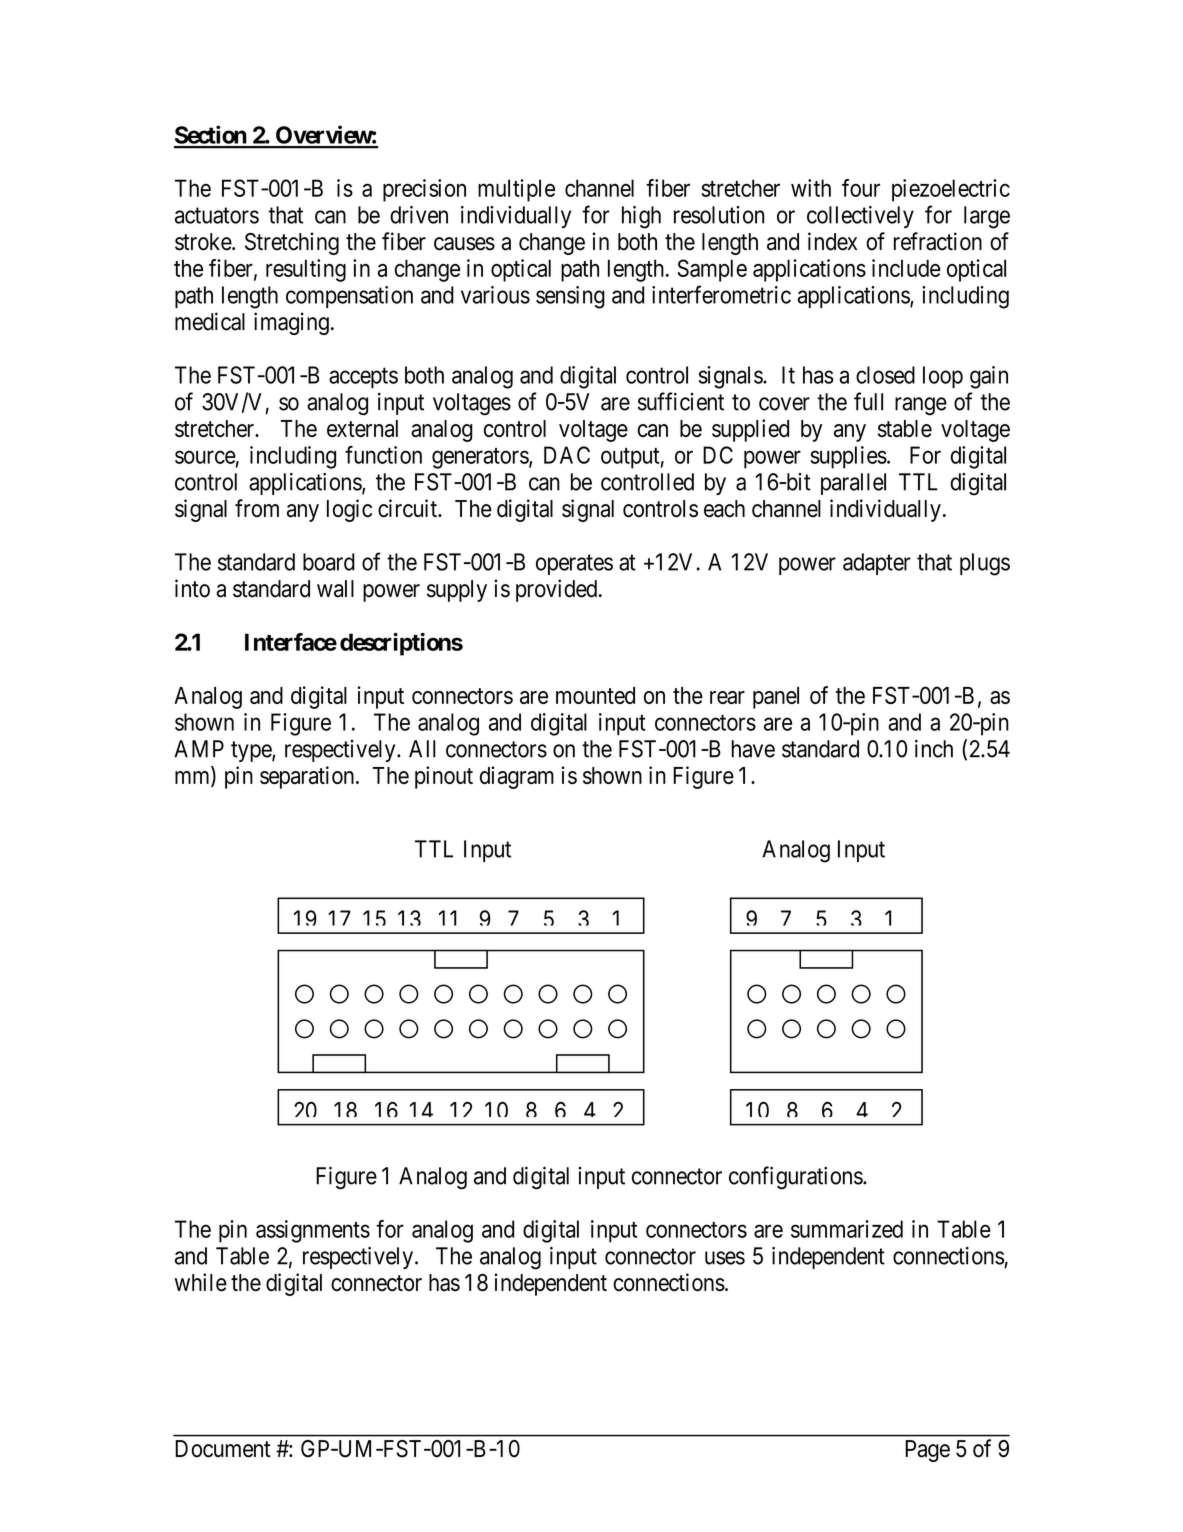  What do you see at coordinates (641, 217) in the screenshot?
I see `high` at bounding box center [641, 217].
